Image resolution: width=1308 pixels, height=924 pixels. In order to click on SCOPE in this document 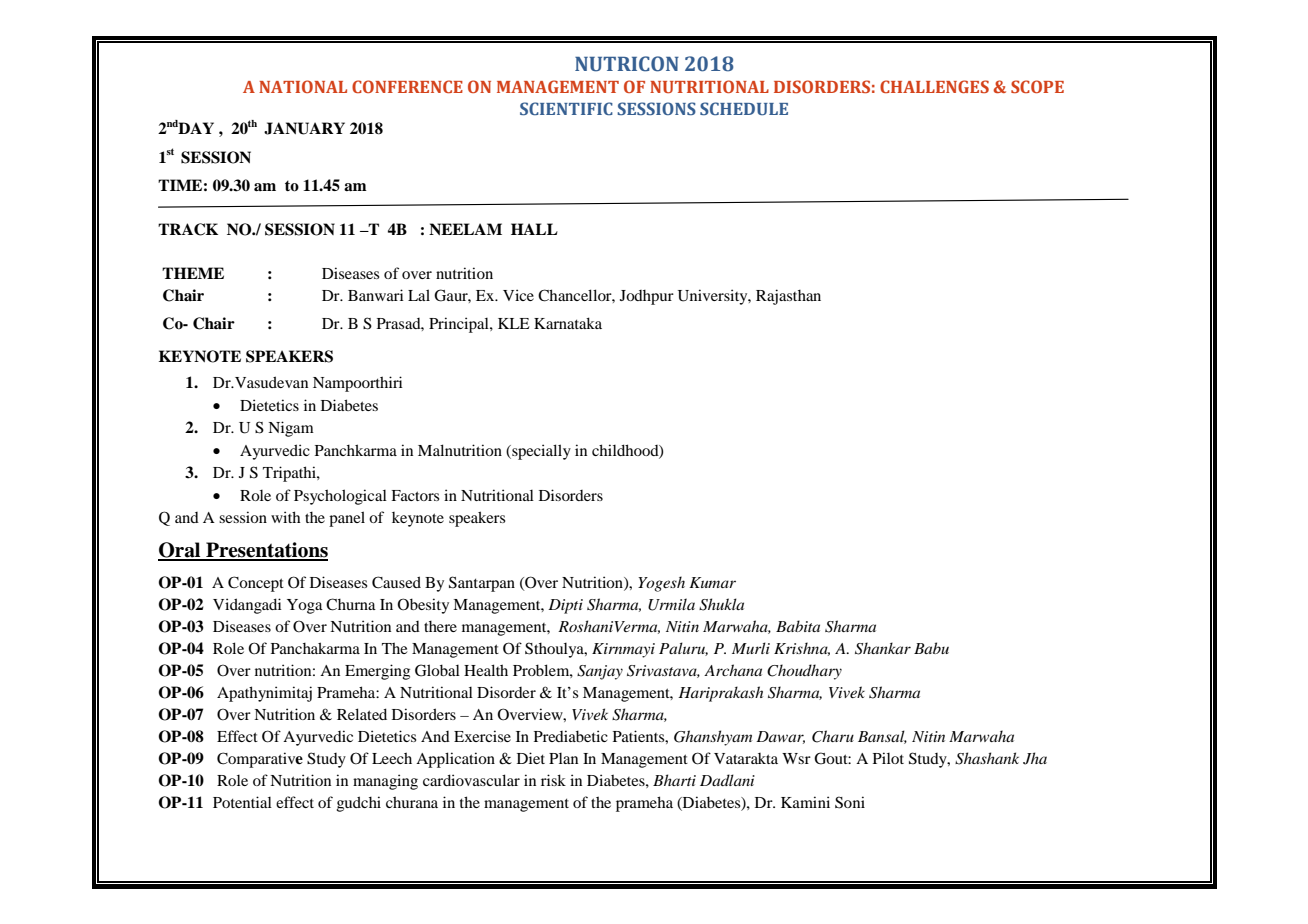, I will do `click(1037, 86)`.
